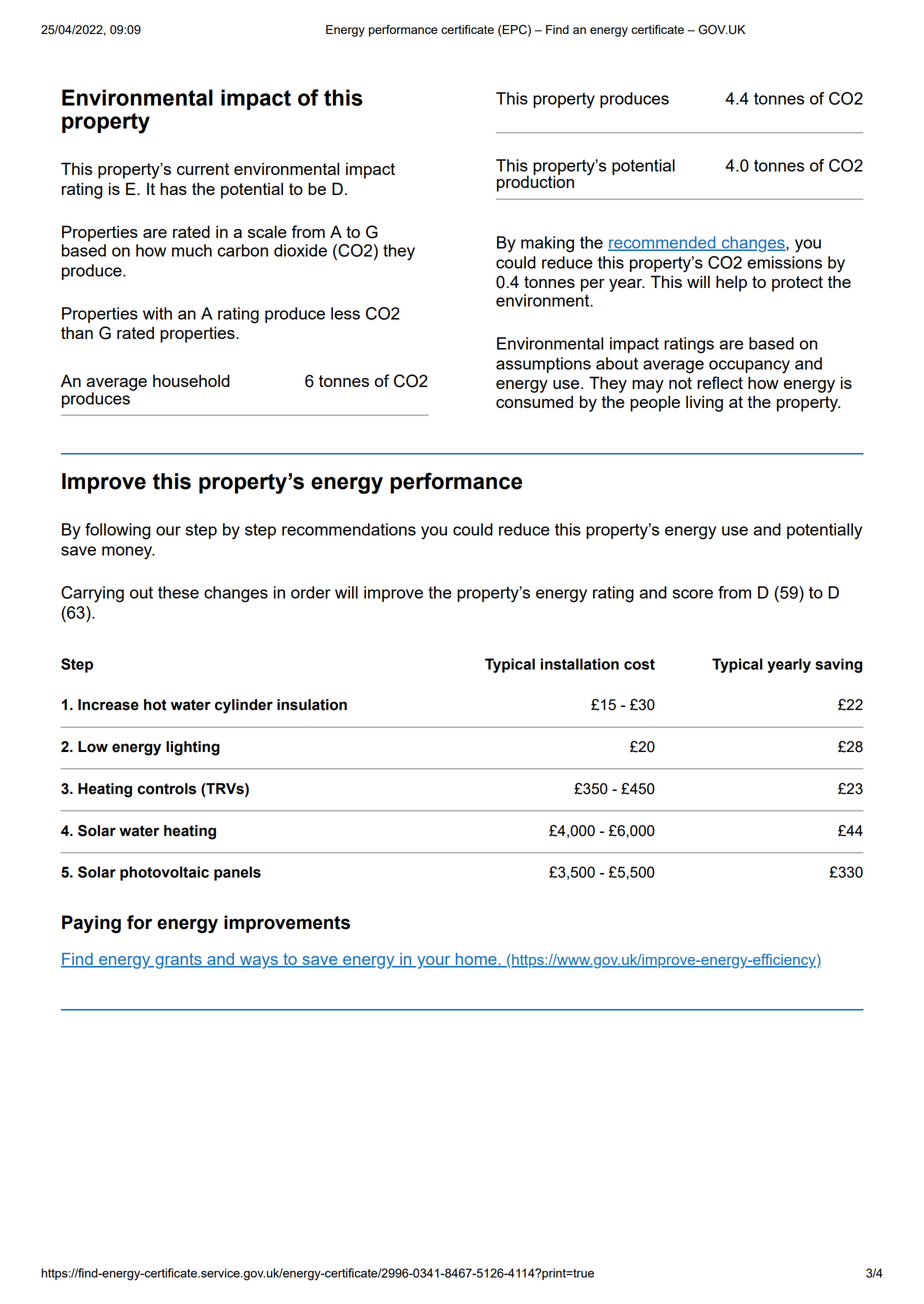 The height and width of the page is (1304, 924). I want to click on home, so click(476, 960).
